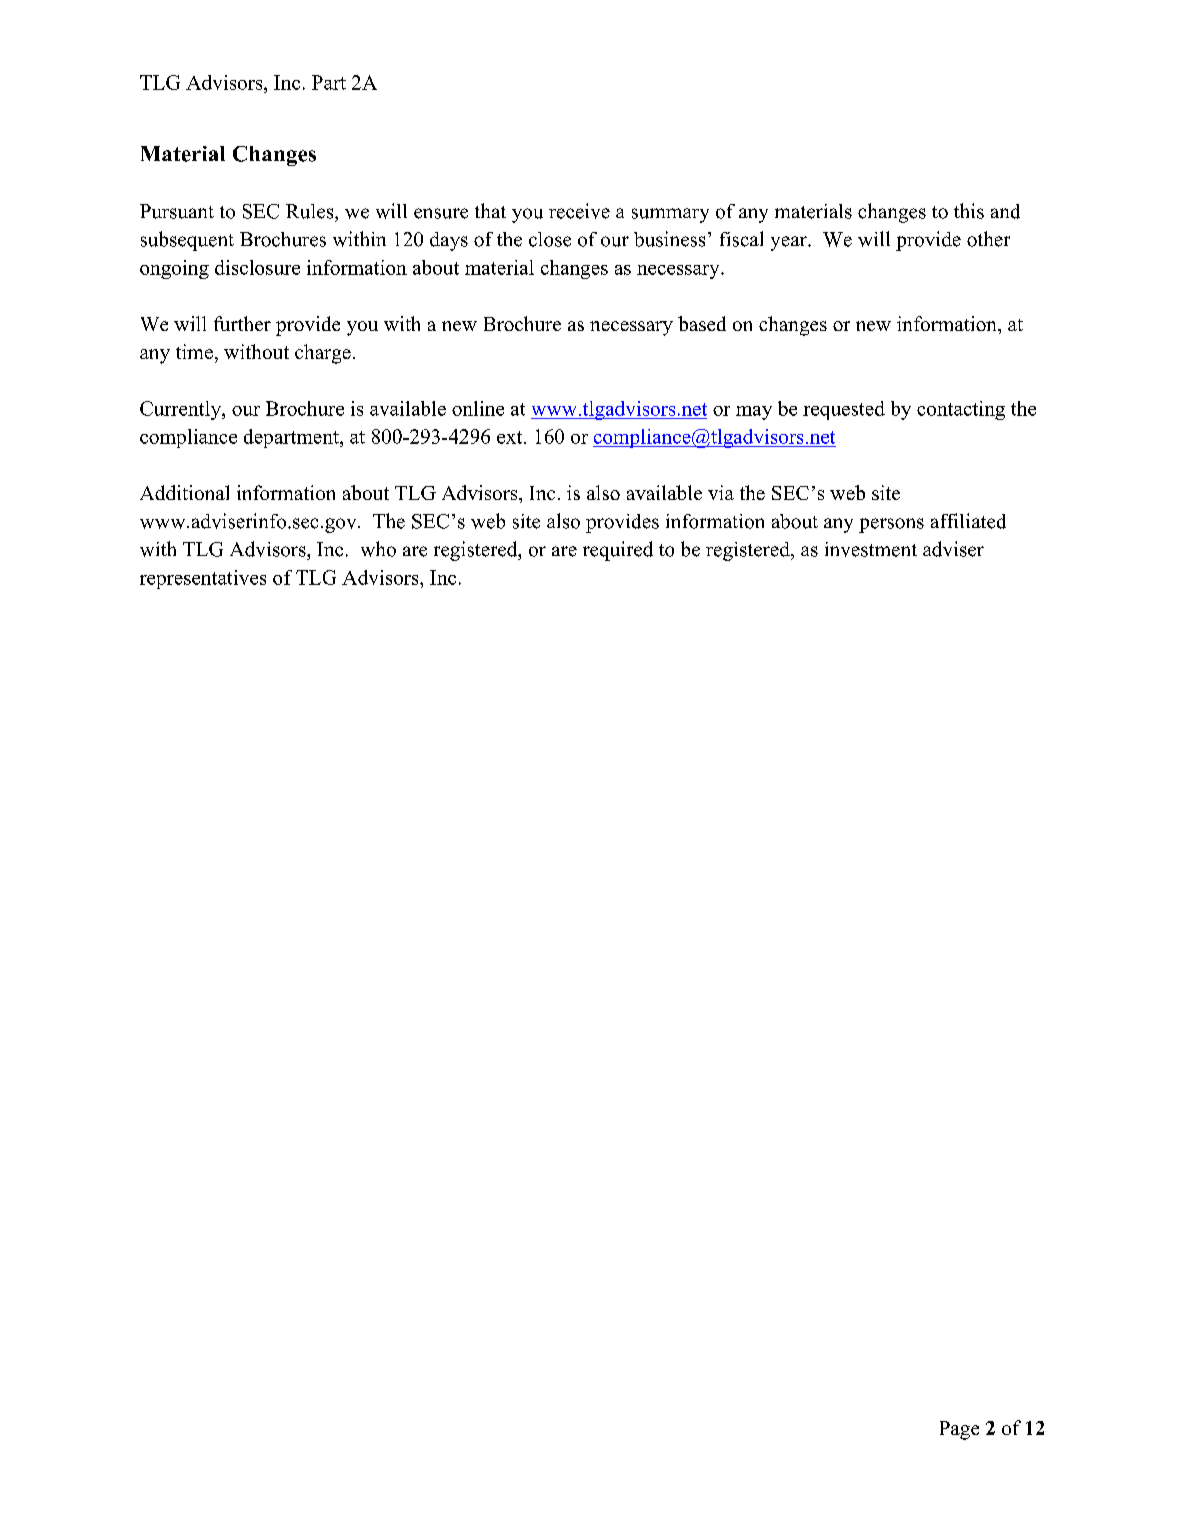  I want to click on close, so click(550, 239).
